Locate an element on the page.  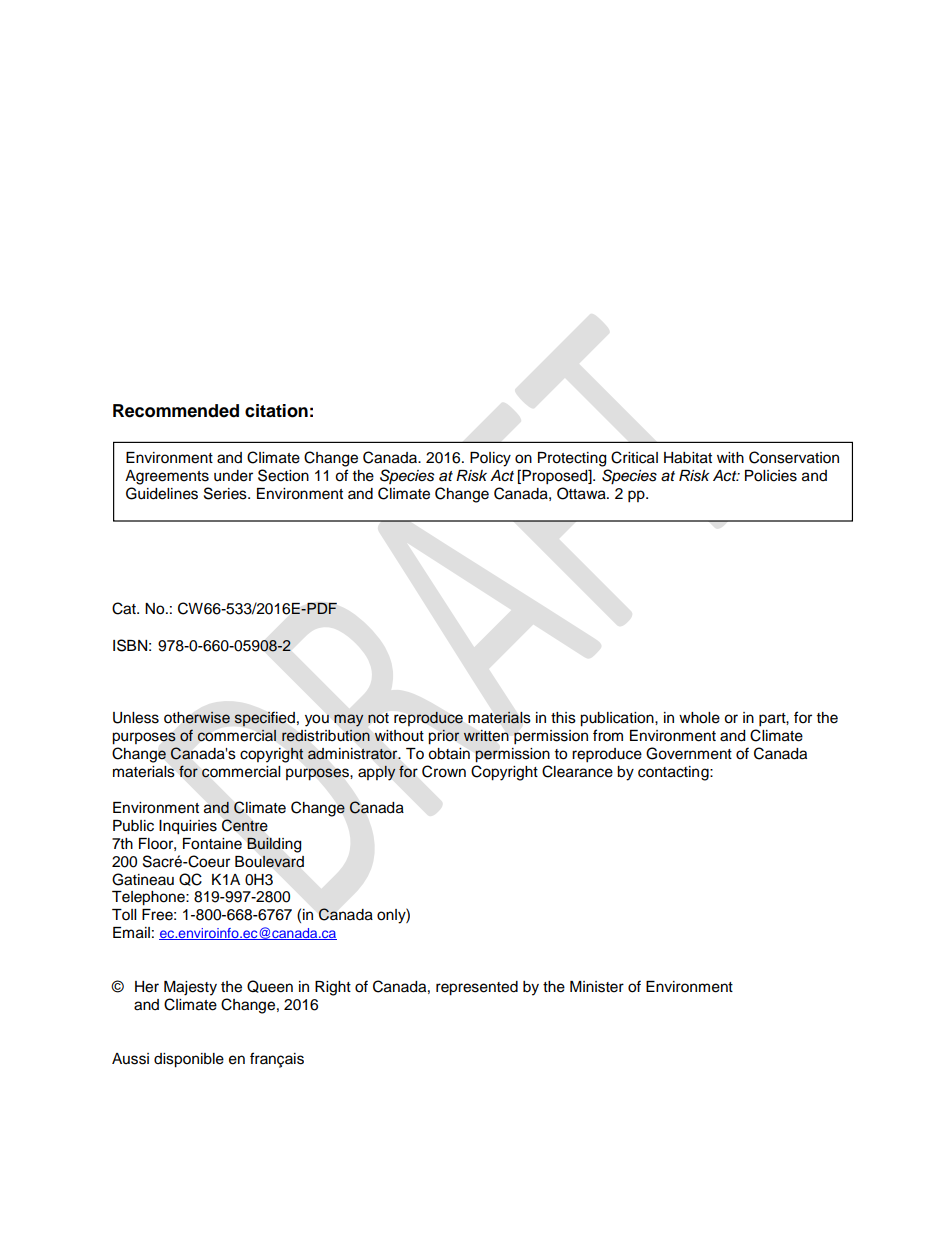
not is located at coordinates (378, 718).
